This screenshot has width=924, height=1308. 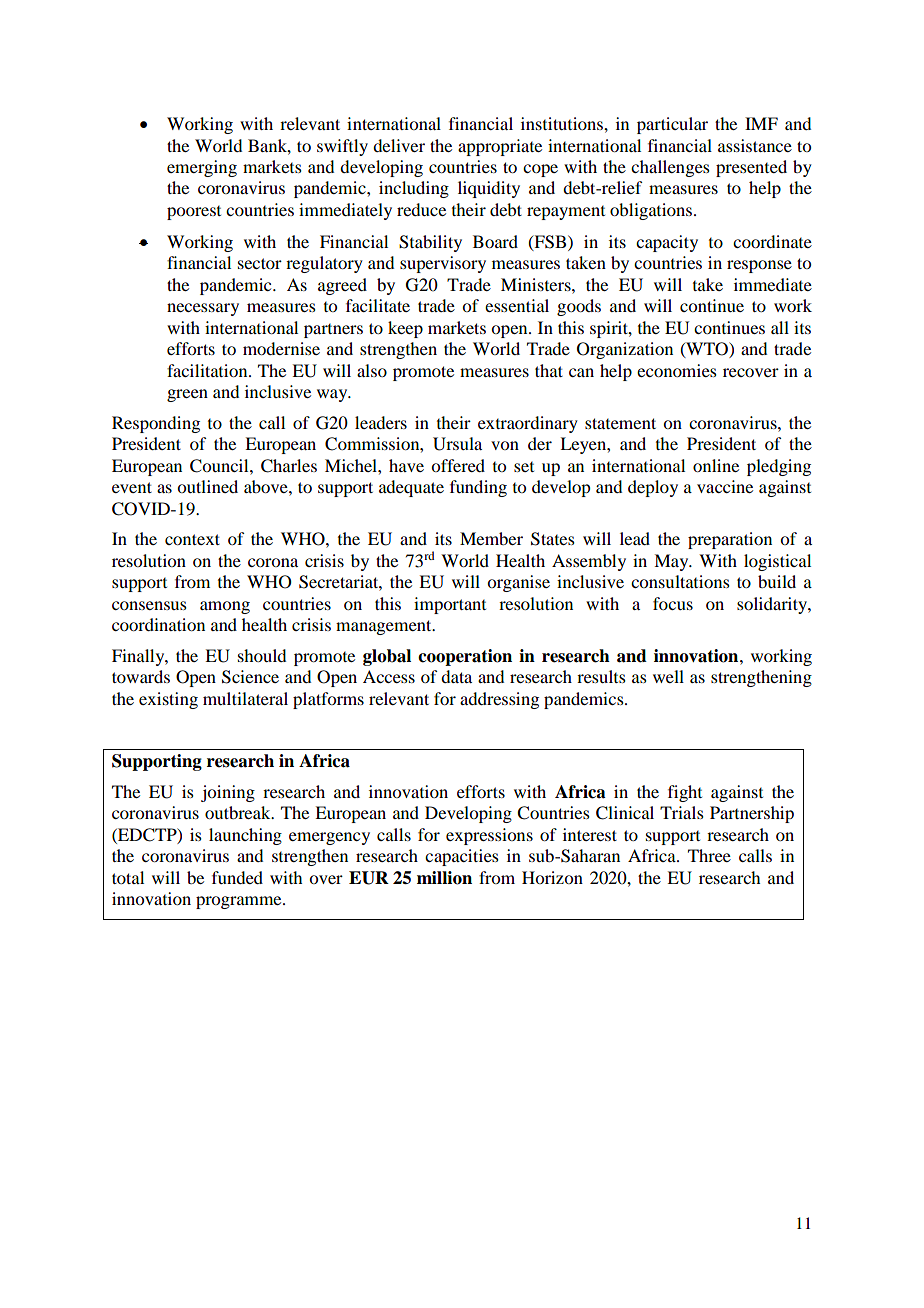 I want to click on funded, so click(x=237, y=877).
